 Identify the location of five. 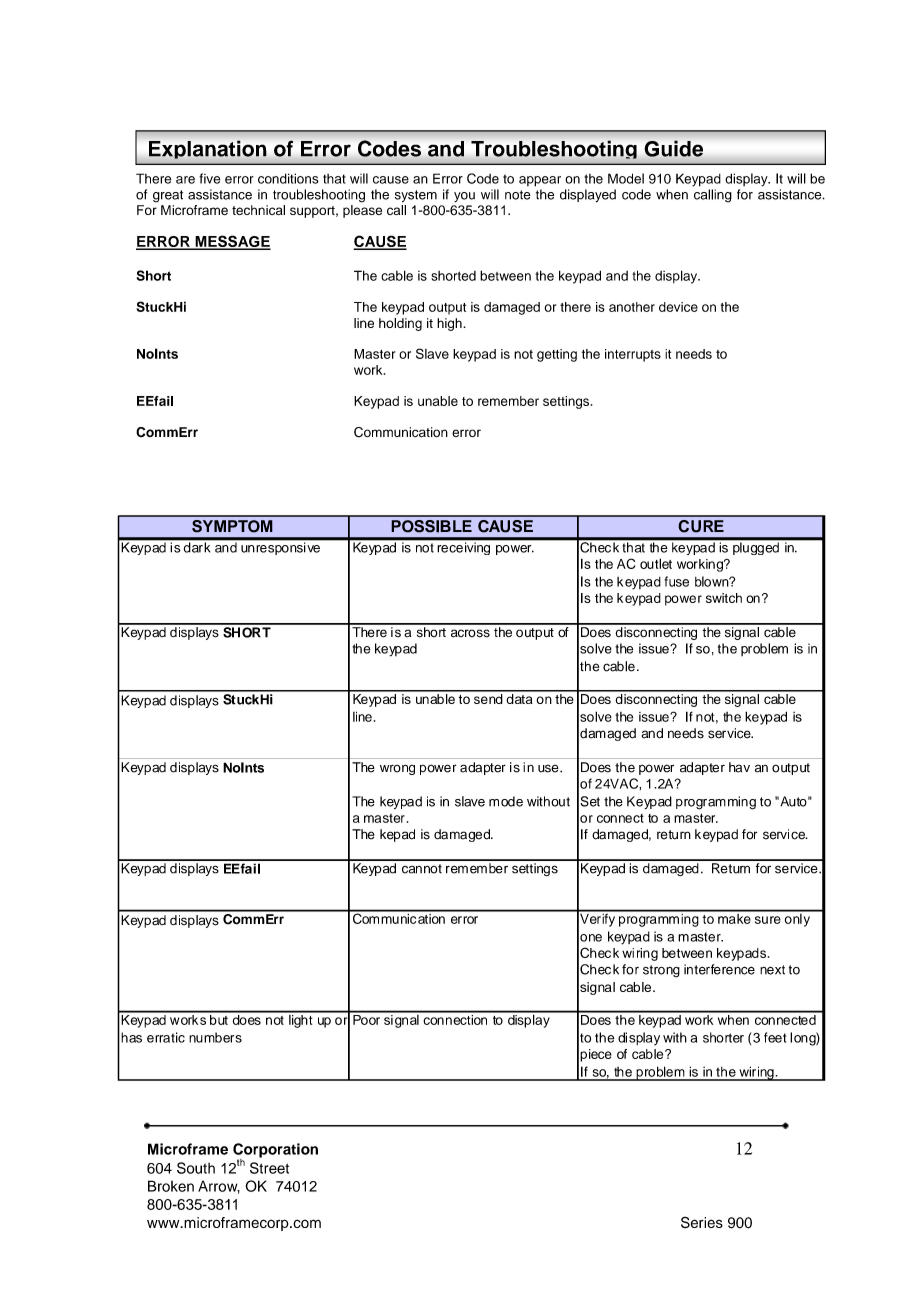
(209, 178).
